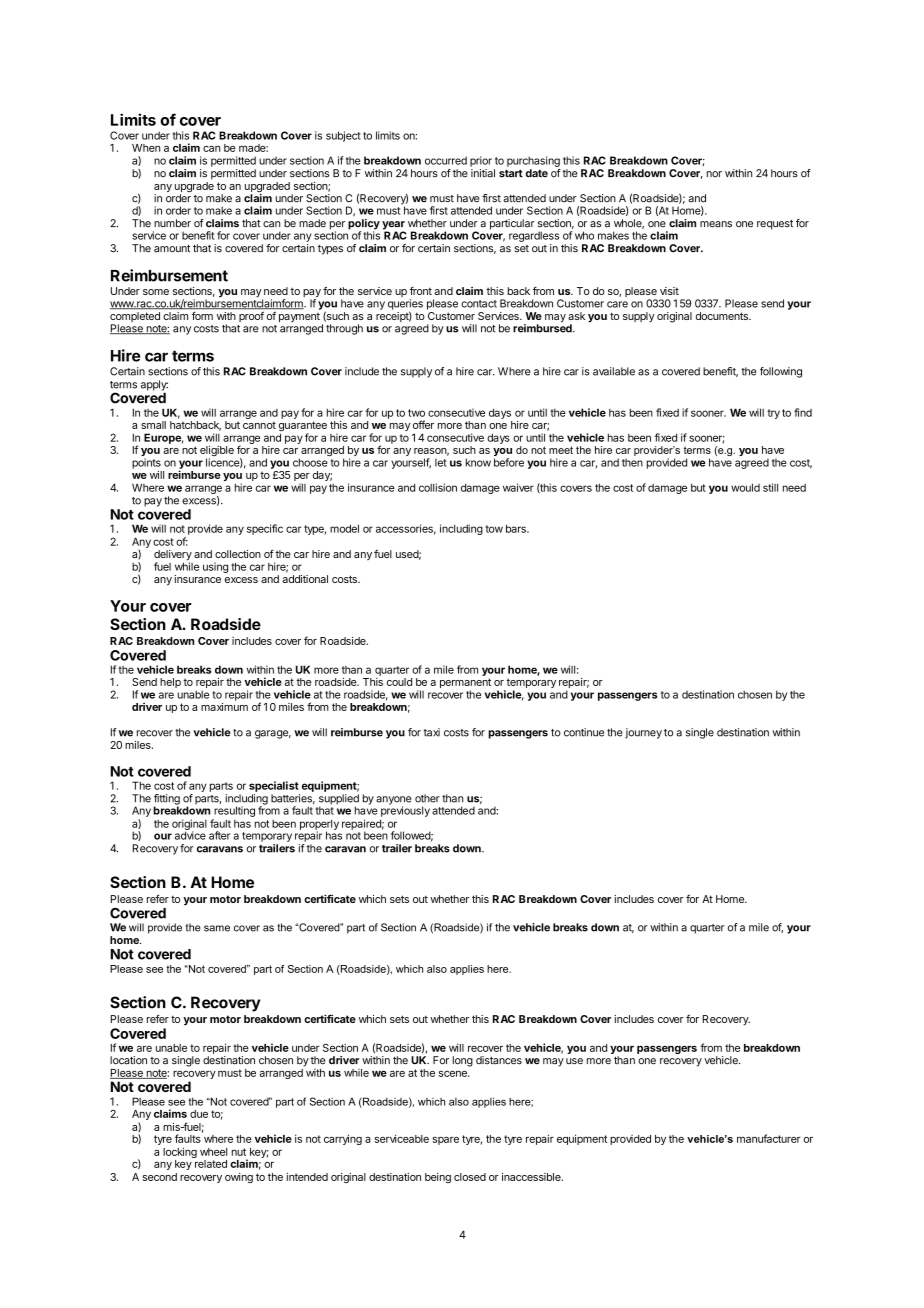  What do you see at coordinates (427, 798) in the screenshot?
I see `other` at bounding box center [427, 798].
